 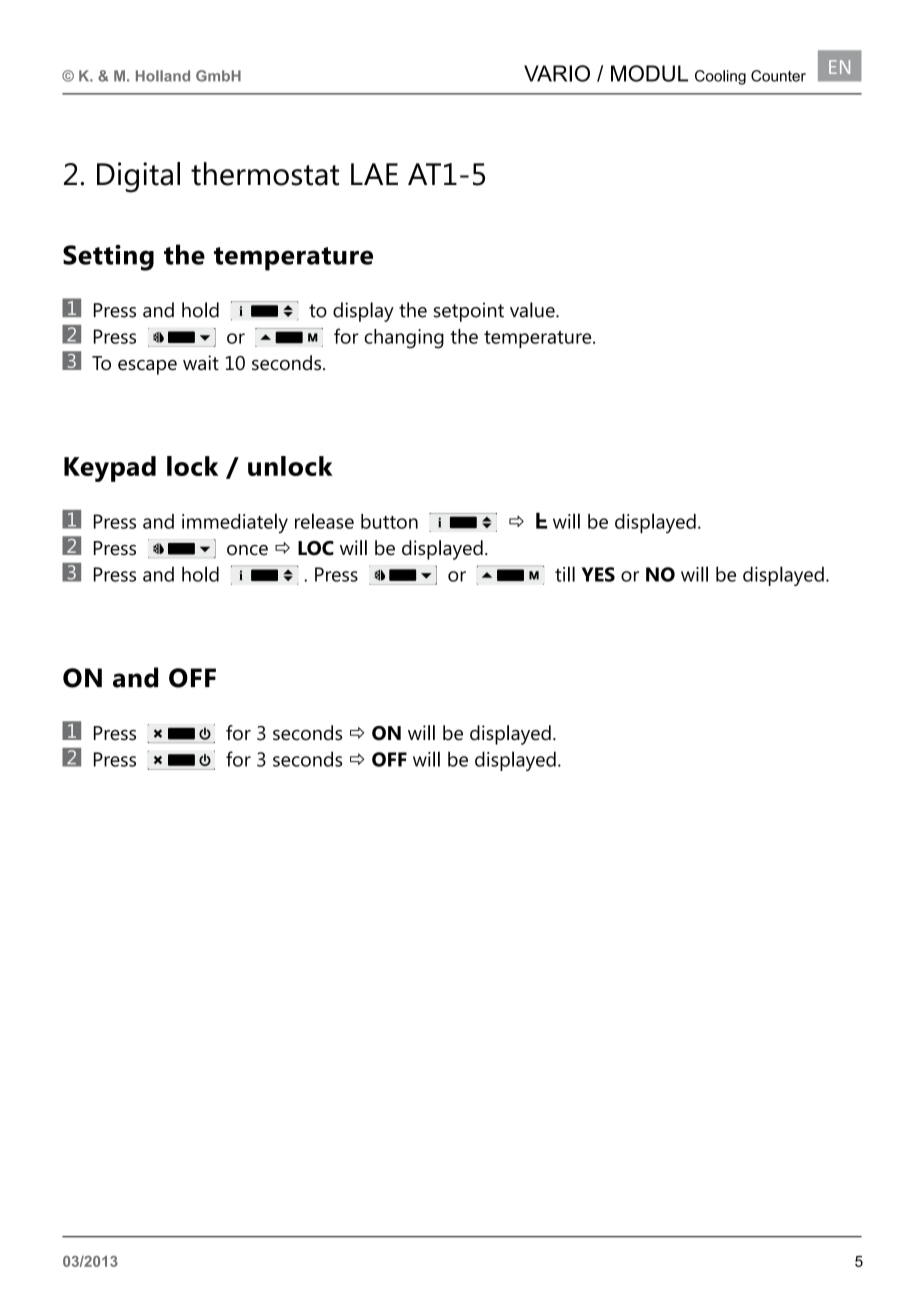 I want to click on setpoint, so click(x=469, y=312).
